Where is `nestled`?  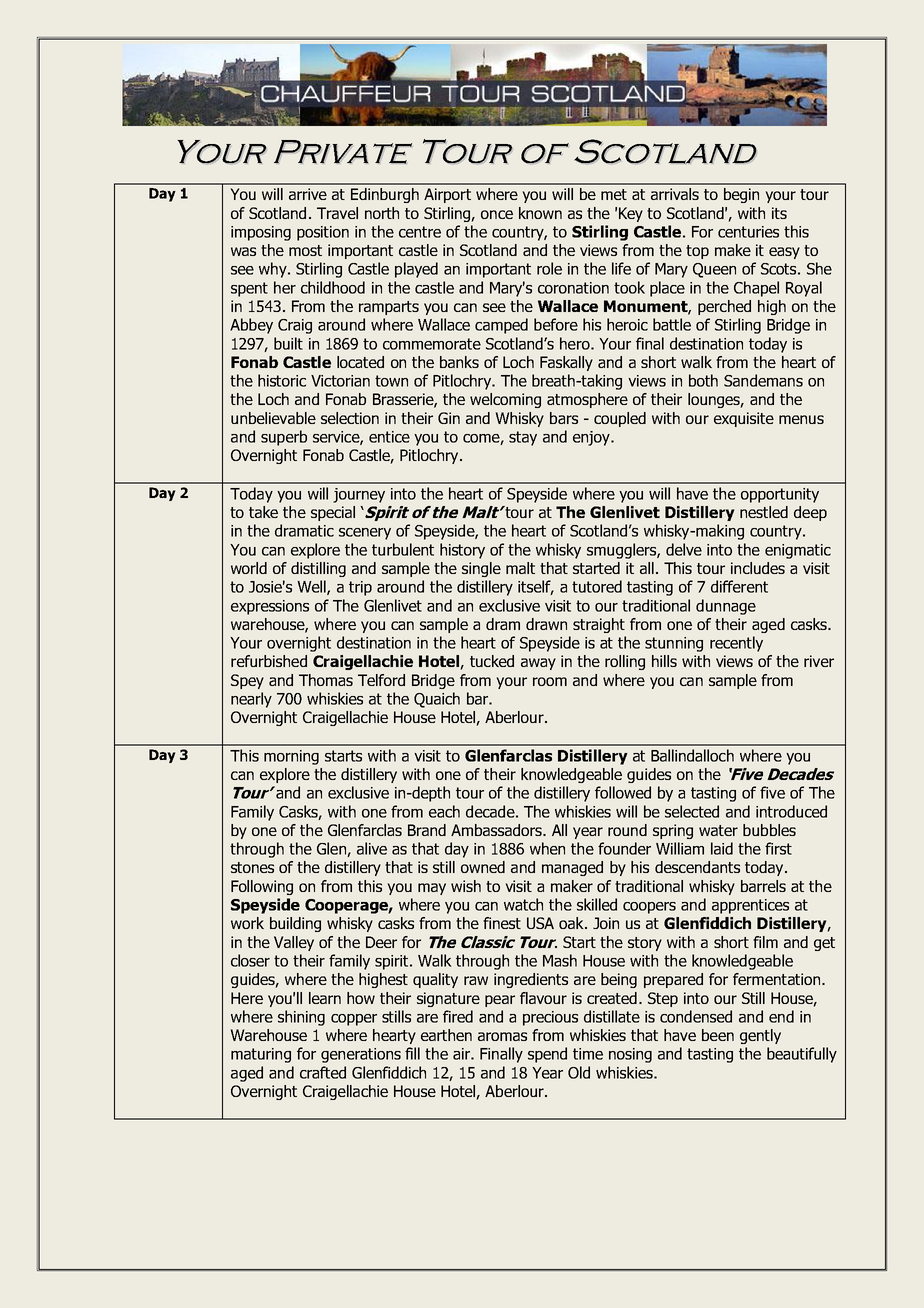 nestled is located at coordinates (764, 512).
